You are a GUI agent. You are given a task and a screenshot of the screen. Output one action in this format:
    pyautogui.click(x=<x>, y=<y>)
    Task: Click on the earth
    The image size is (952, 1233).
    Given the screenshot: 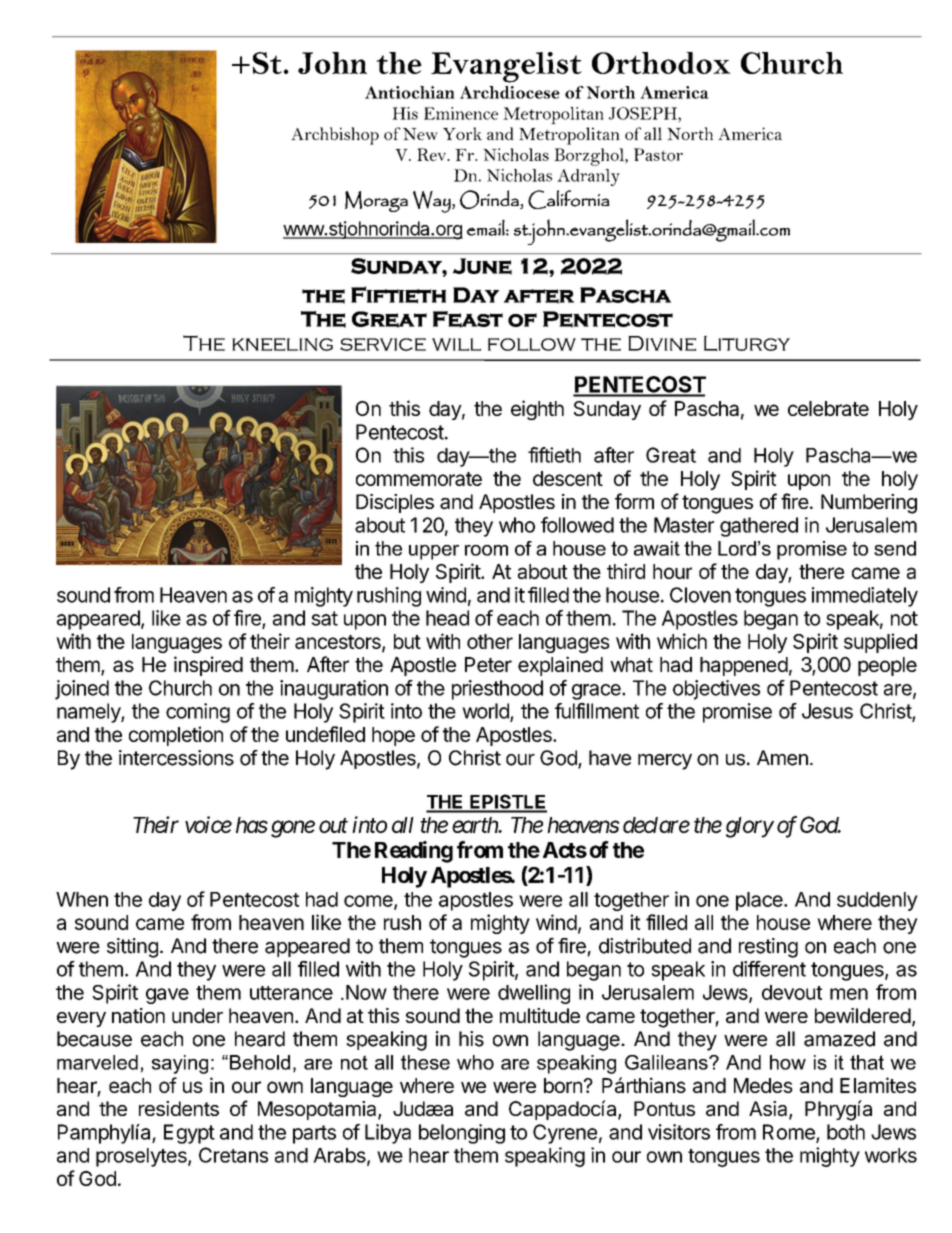 What is the action you would take?
    pyautogui.click(x=476, y=825)
